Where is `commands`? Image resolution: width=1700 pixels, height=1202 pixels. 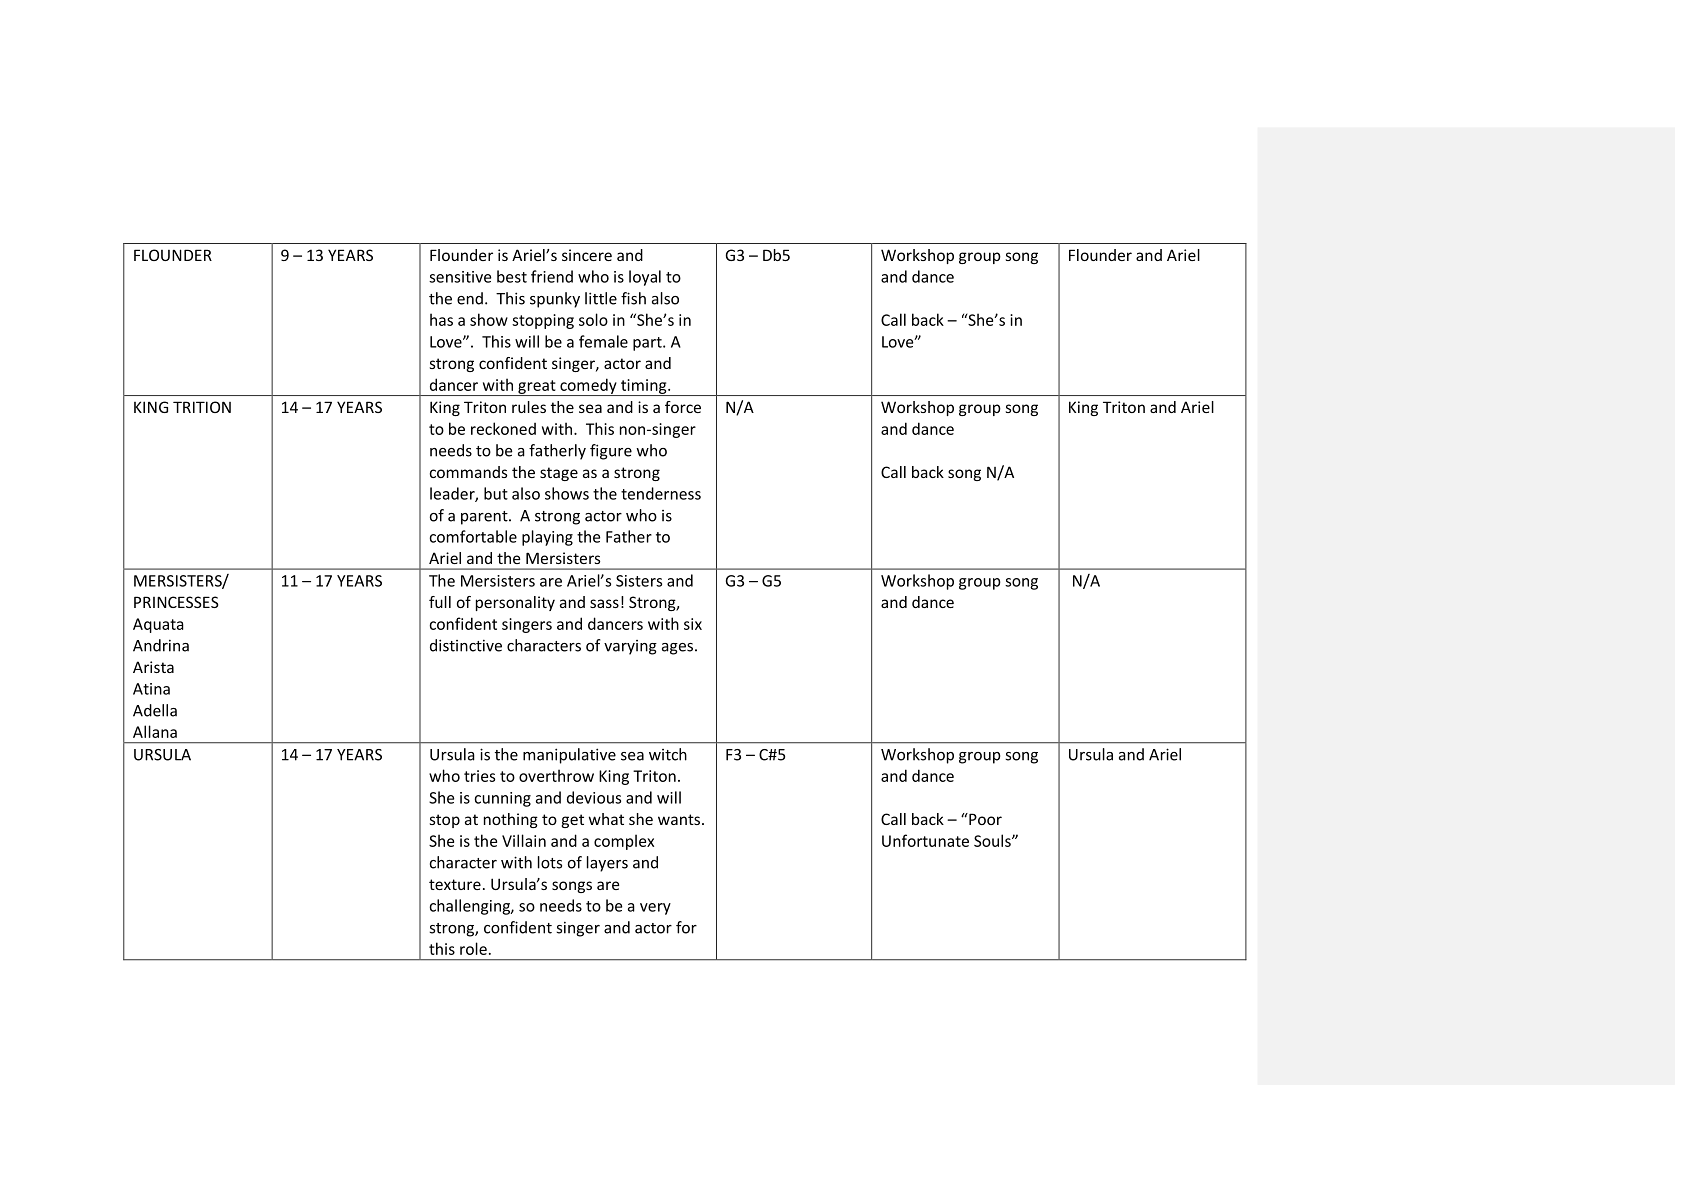
commands is located at coordinates (468, 472).
